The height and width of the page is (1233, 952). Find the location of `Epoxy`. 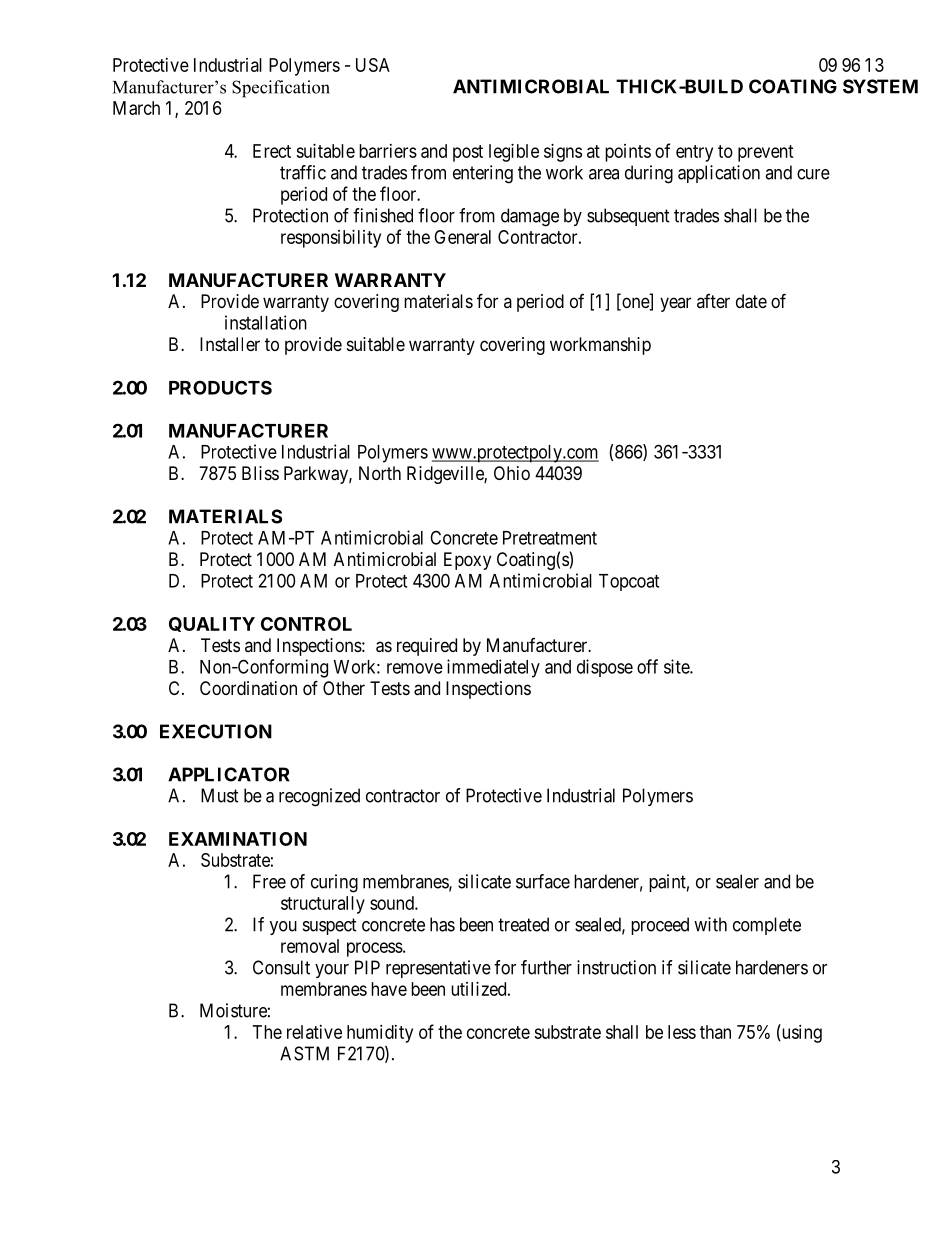

Epoxy is located at coordinates (467, 561).
